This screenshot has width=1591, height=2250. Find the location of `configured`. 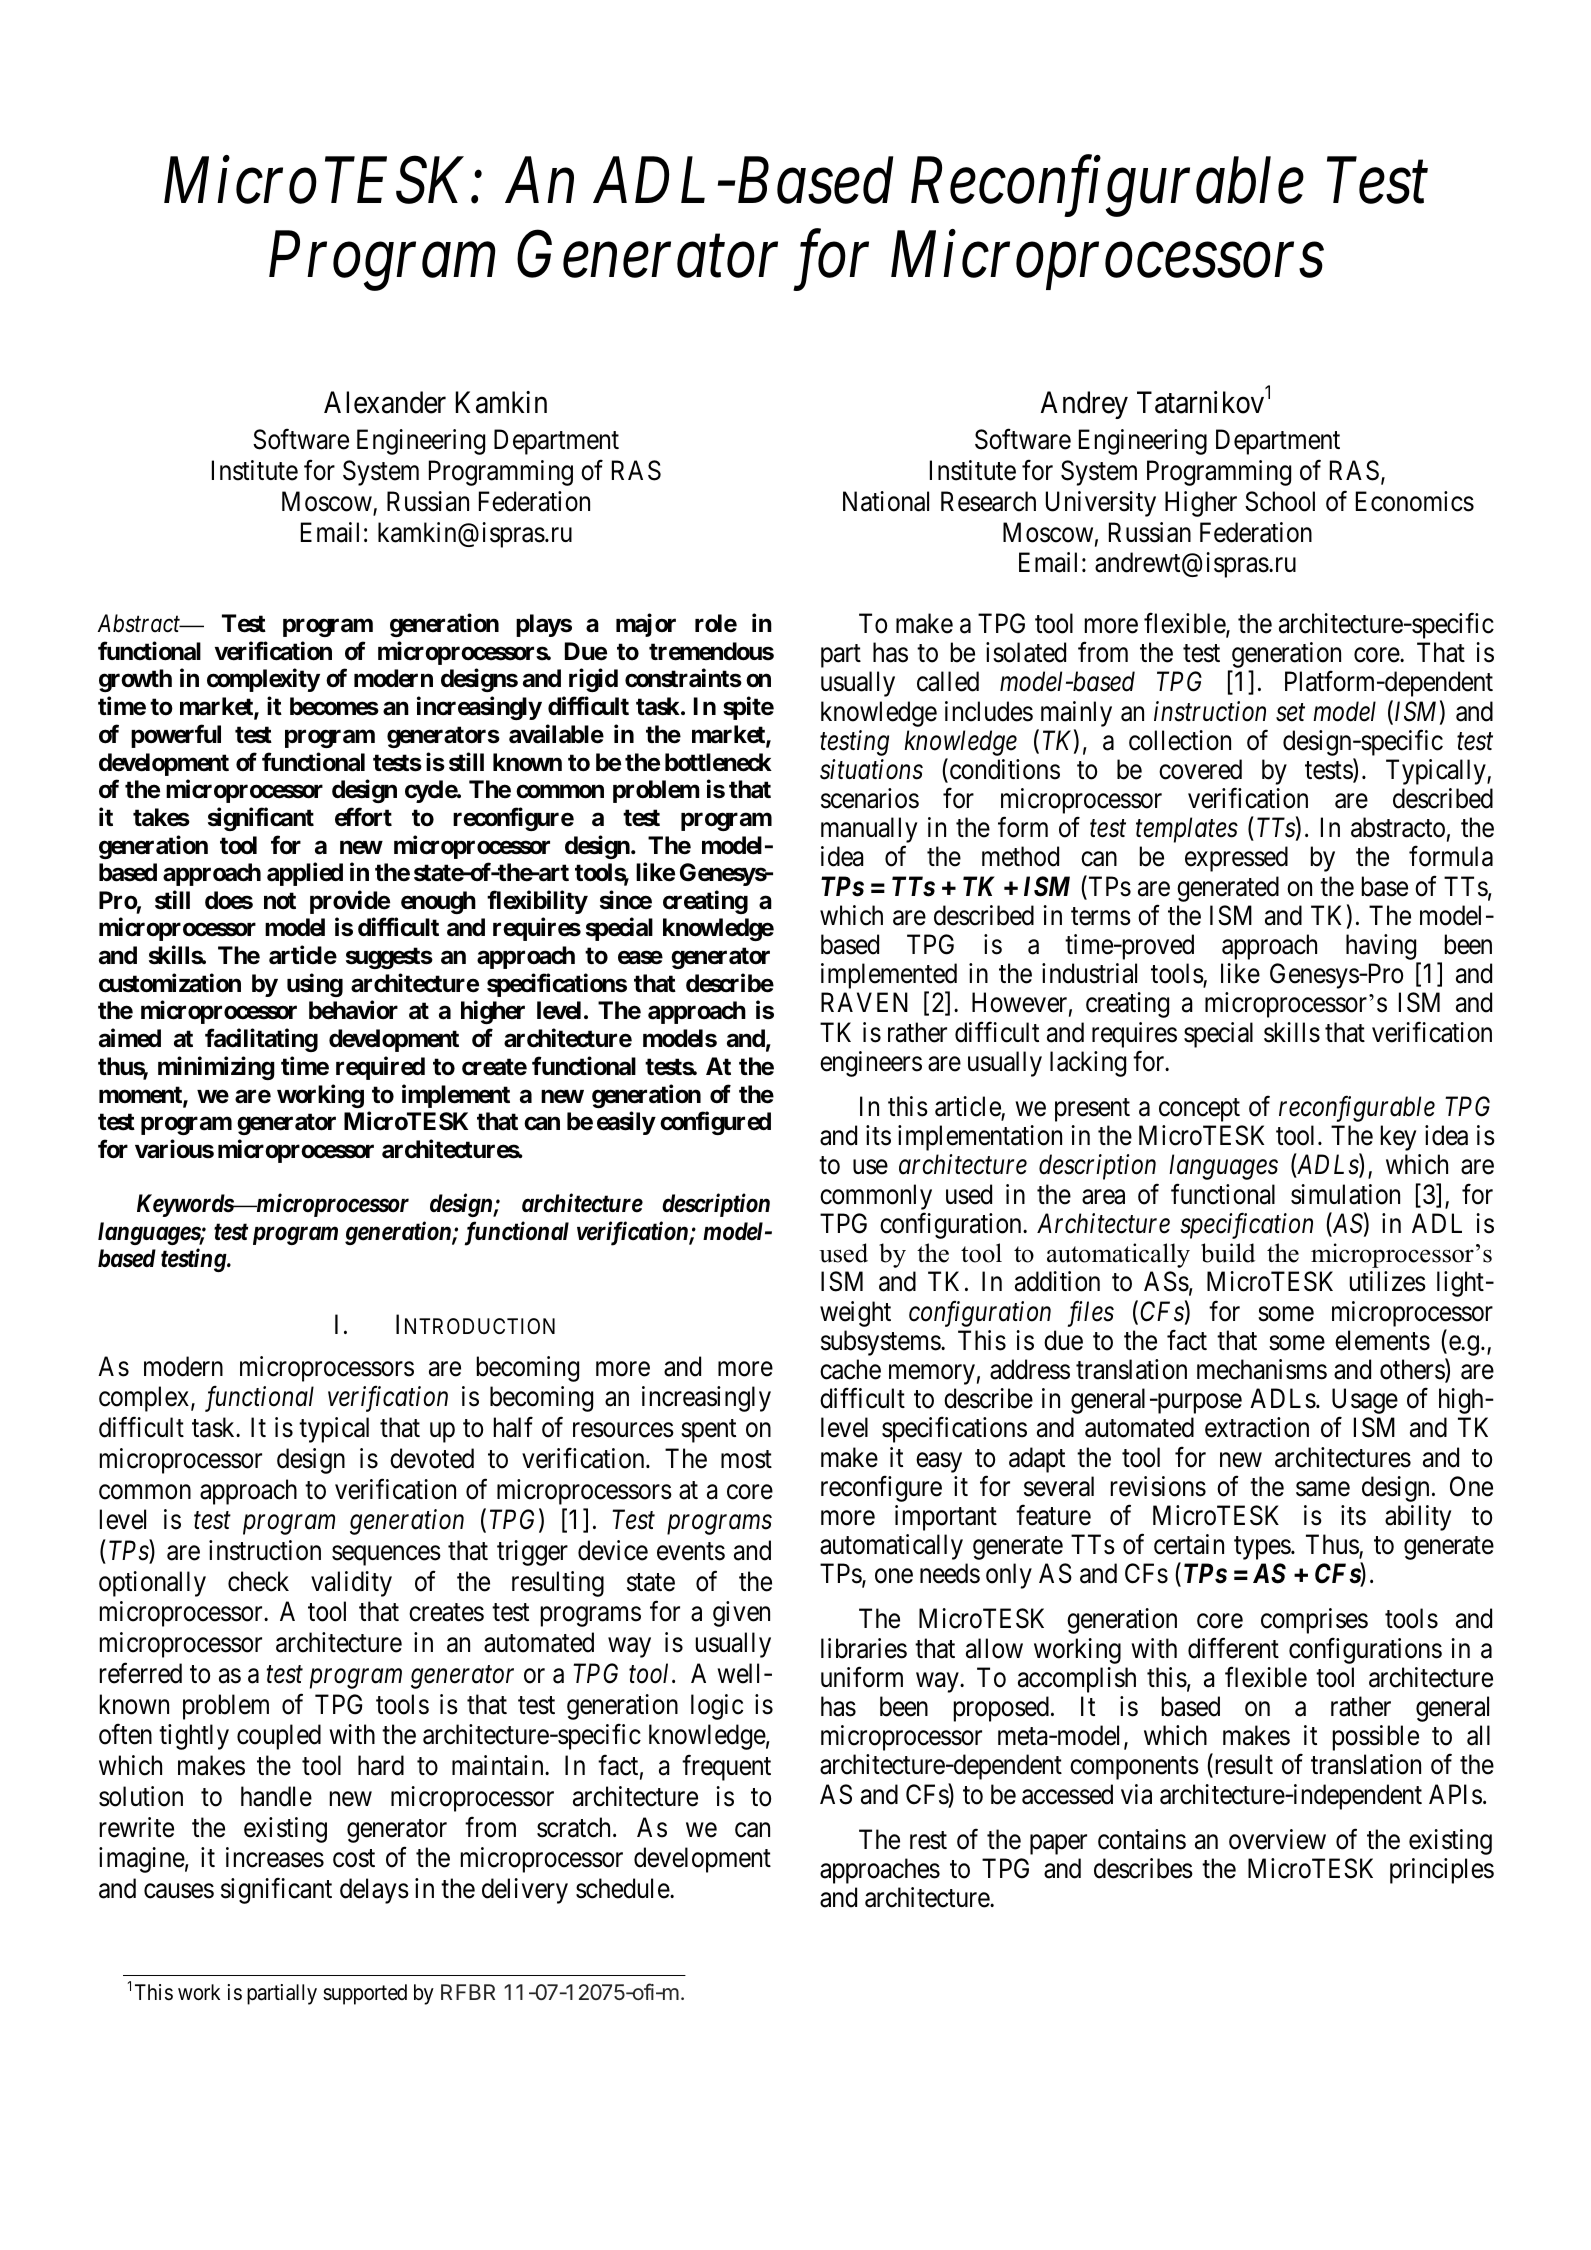

configured is located at coordinates (715, 1123).
